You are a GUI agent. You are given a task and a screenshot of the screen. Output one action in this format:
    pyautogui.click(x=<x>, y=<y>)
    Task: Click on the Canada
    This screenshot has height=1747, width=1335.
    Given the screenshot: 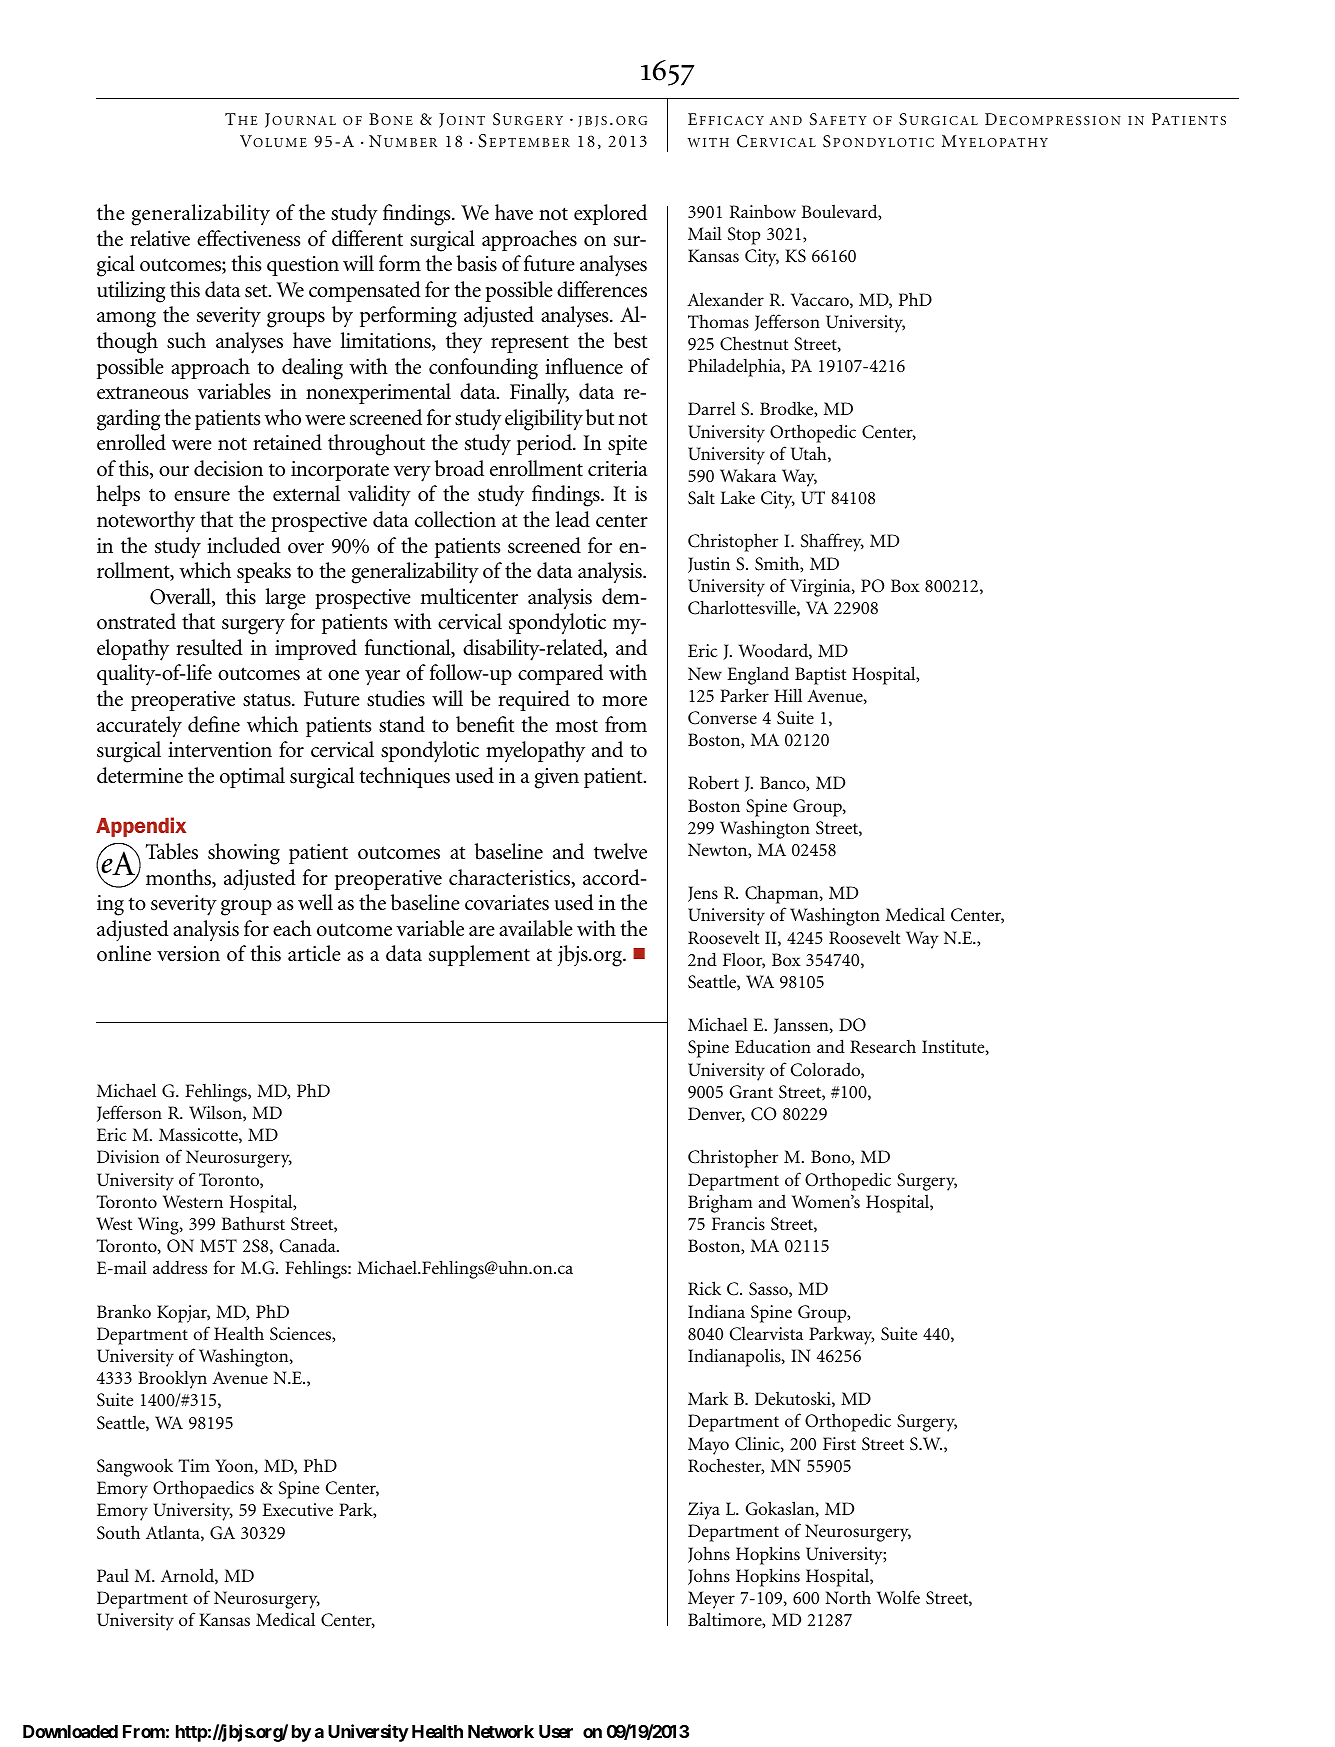 What is the action you would take?
    pyautogui.click(x=309, y=1245)
